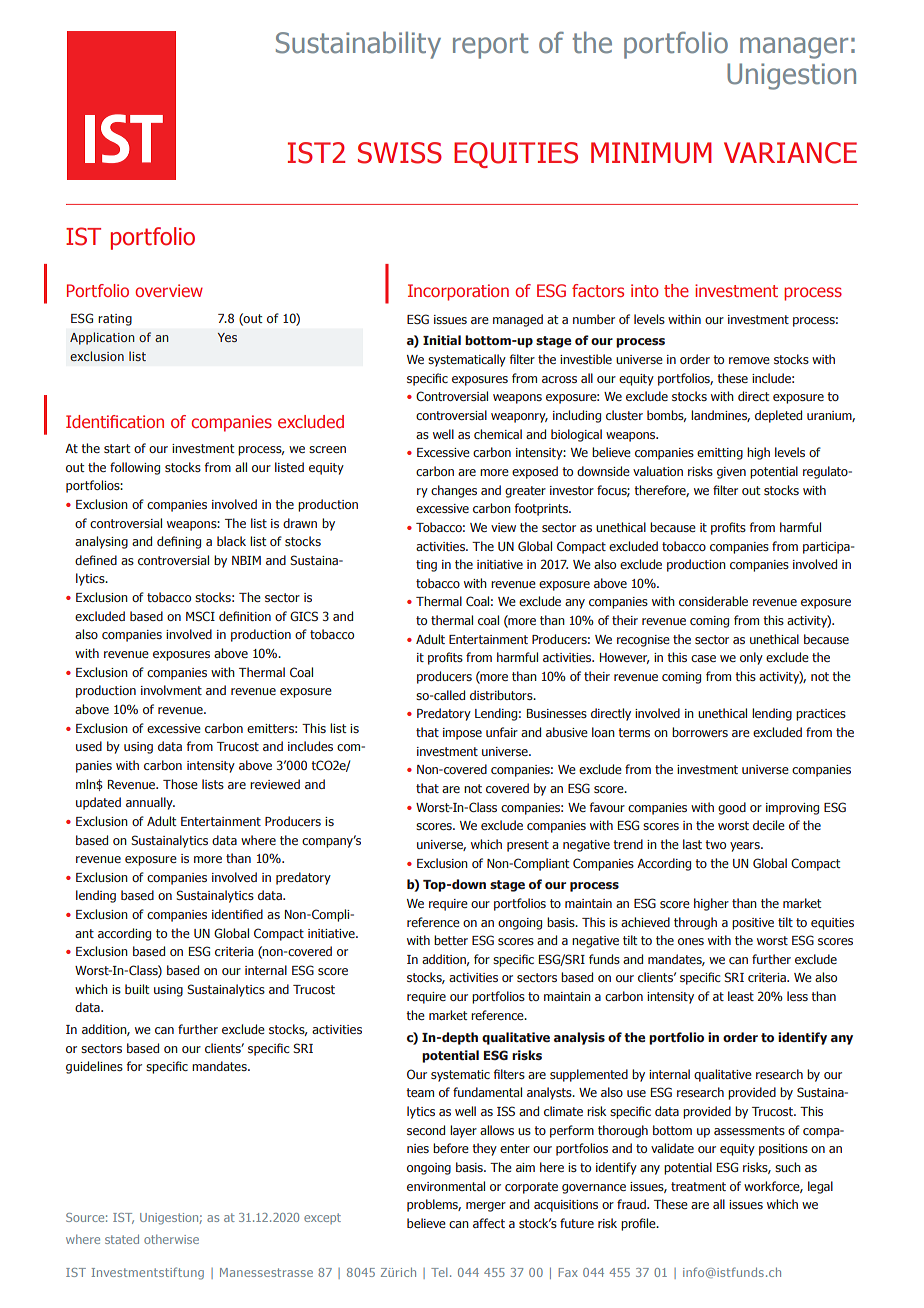 This image has height=1308, width=924. Describe the element at coordinates (794, 48) in the image. I see `manager` at that location.
